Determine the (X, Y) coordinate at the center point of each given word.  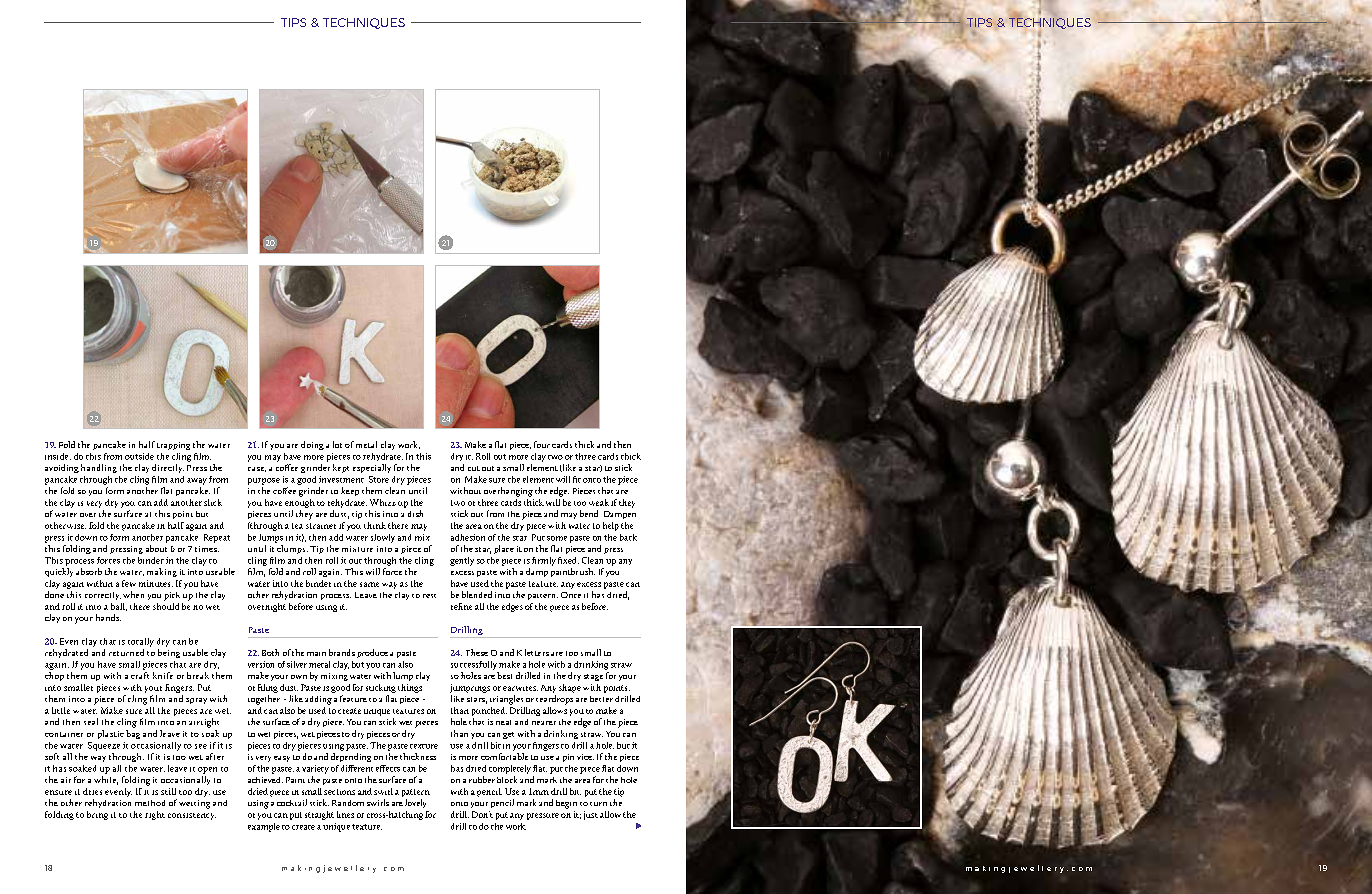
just (591, 815)
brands (342, 652)
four (542, 444)
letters (537, 652)
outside (139, 456)
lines (345, 814)
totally (141, 642)
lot (337, 444)
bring (97, 815)
